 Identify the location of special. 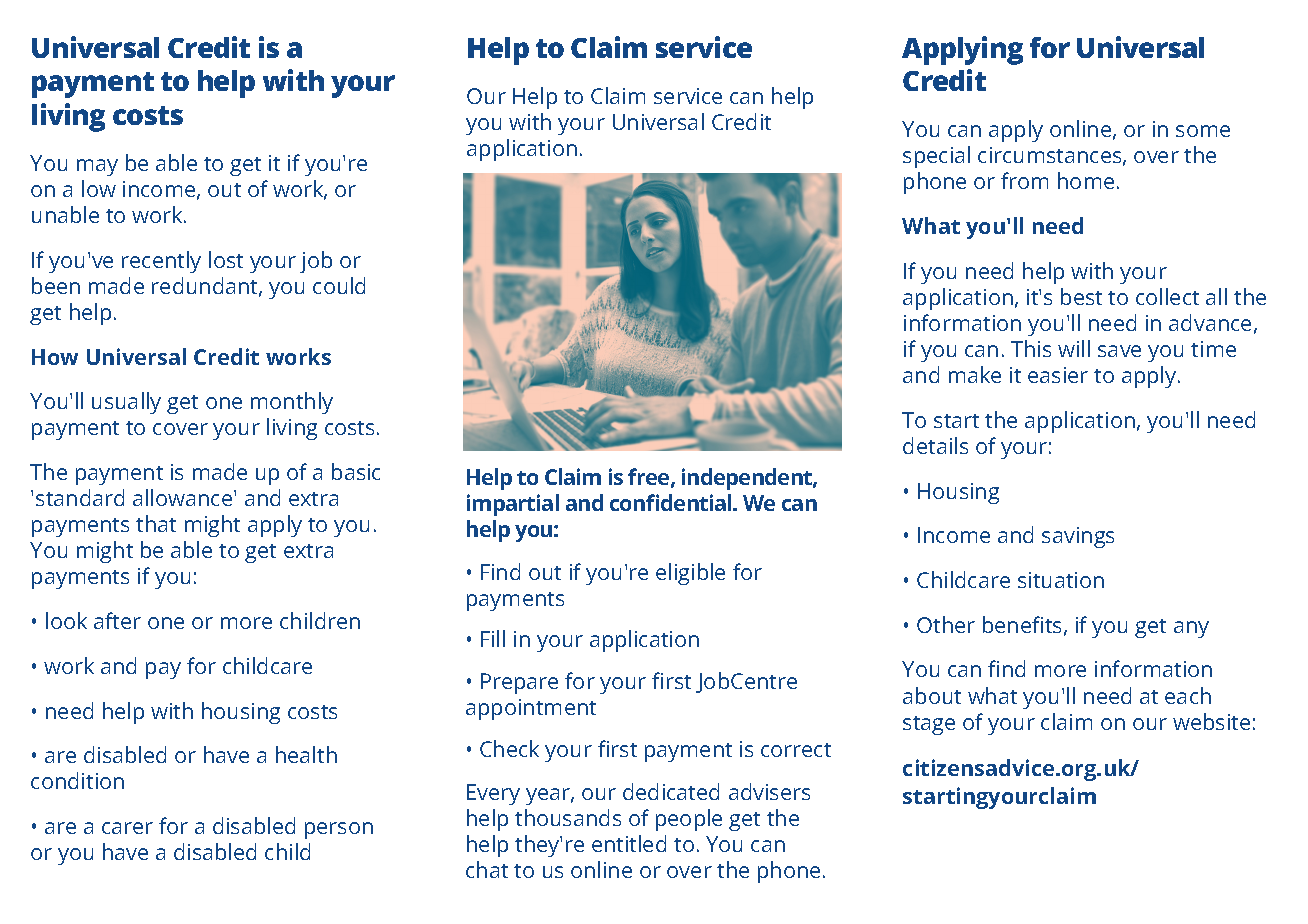
(936, 157).
